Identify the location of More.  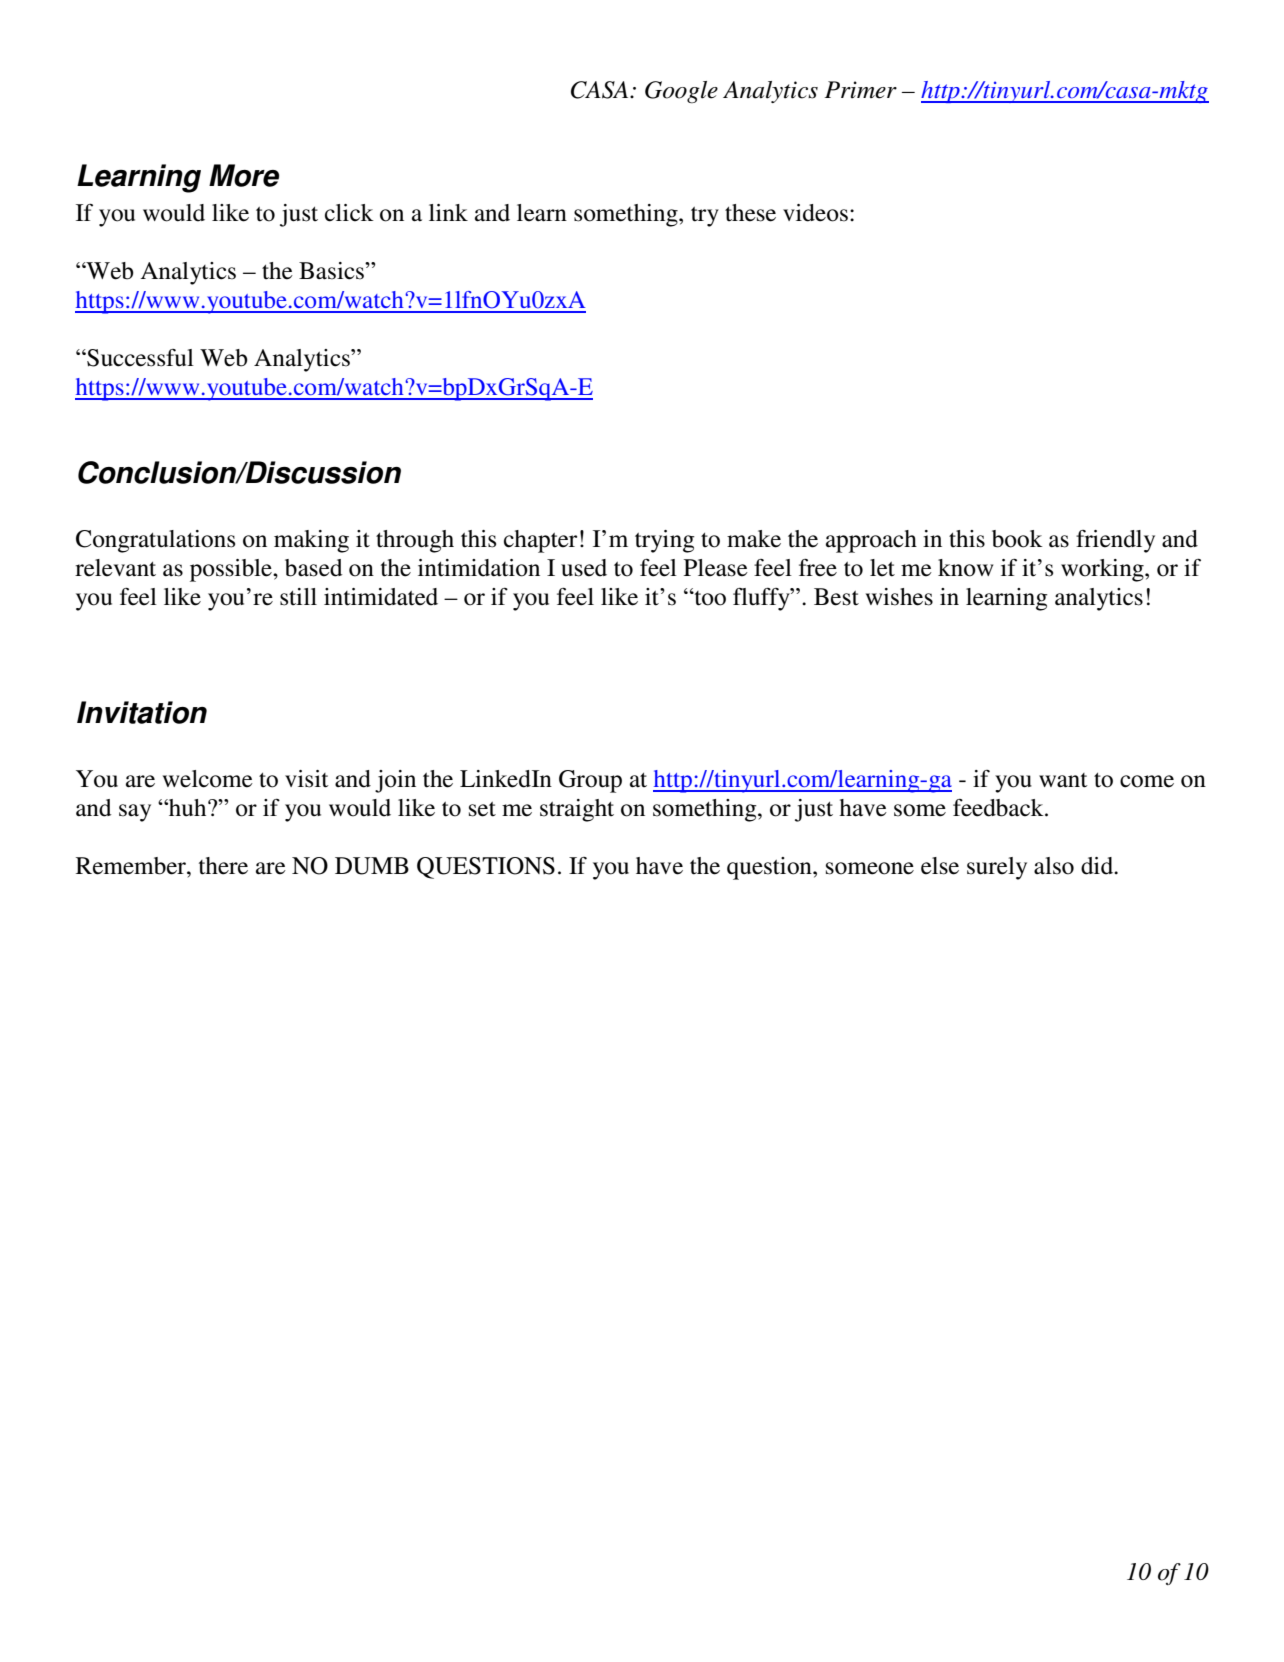
(244, 175).
